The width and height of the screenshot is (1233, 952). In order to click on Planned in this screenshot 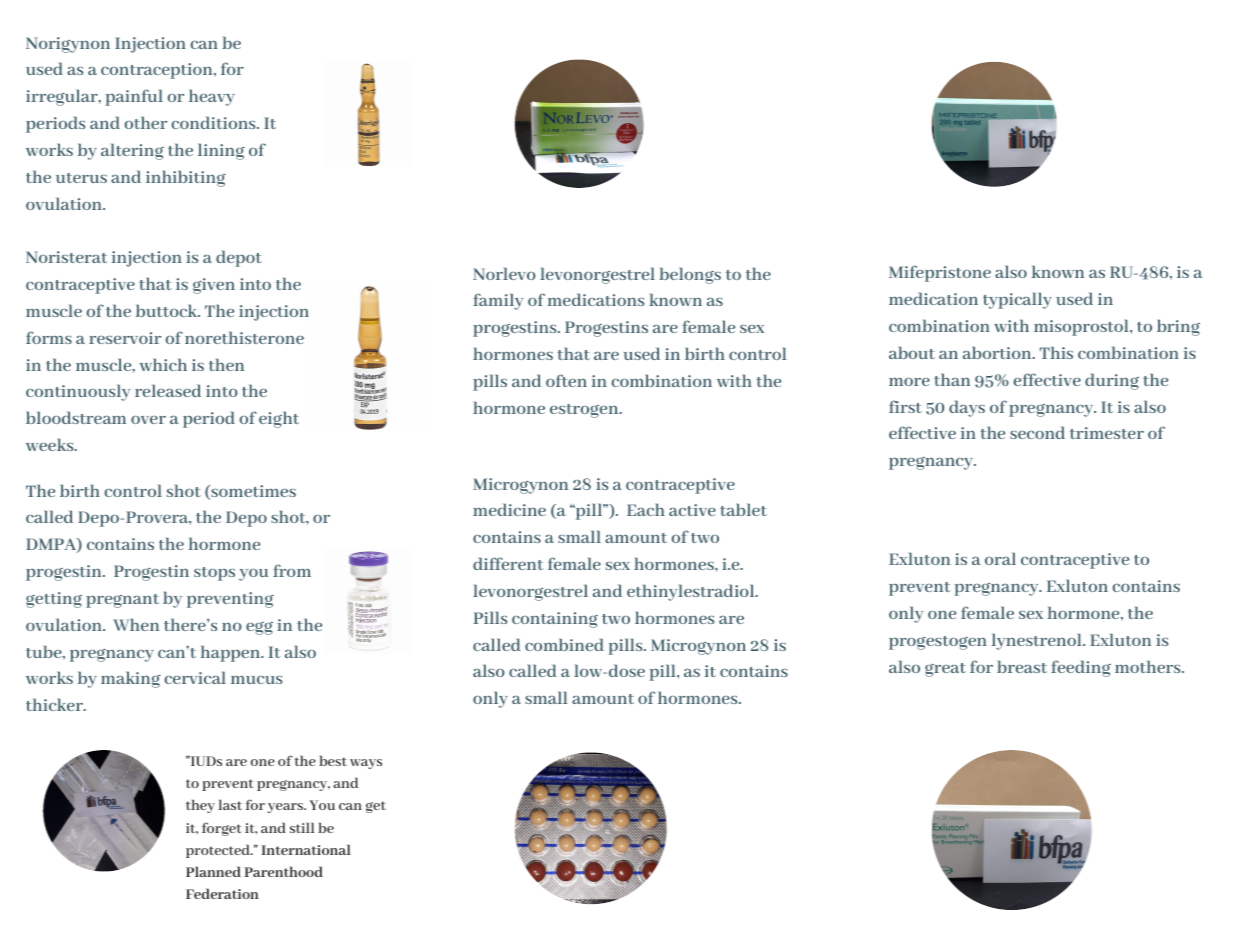, I will do `click(213, 871)`.
